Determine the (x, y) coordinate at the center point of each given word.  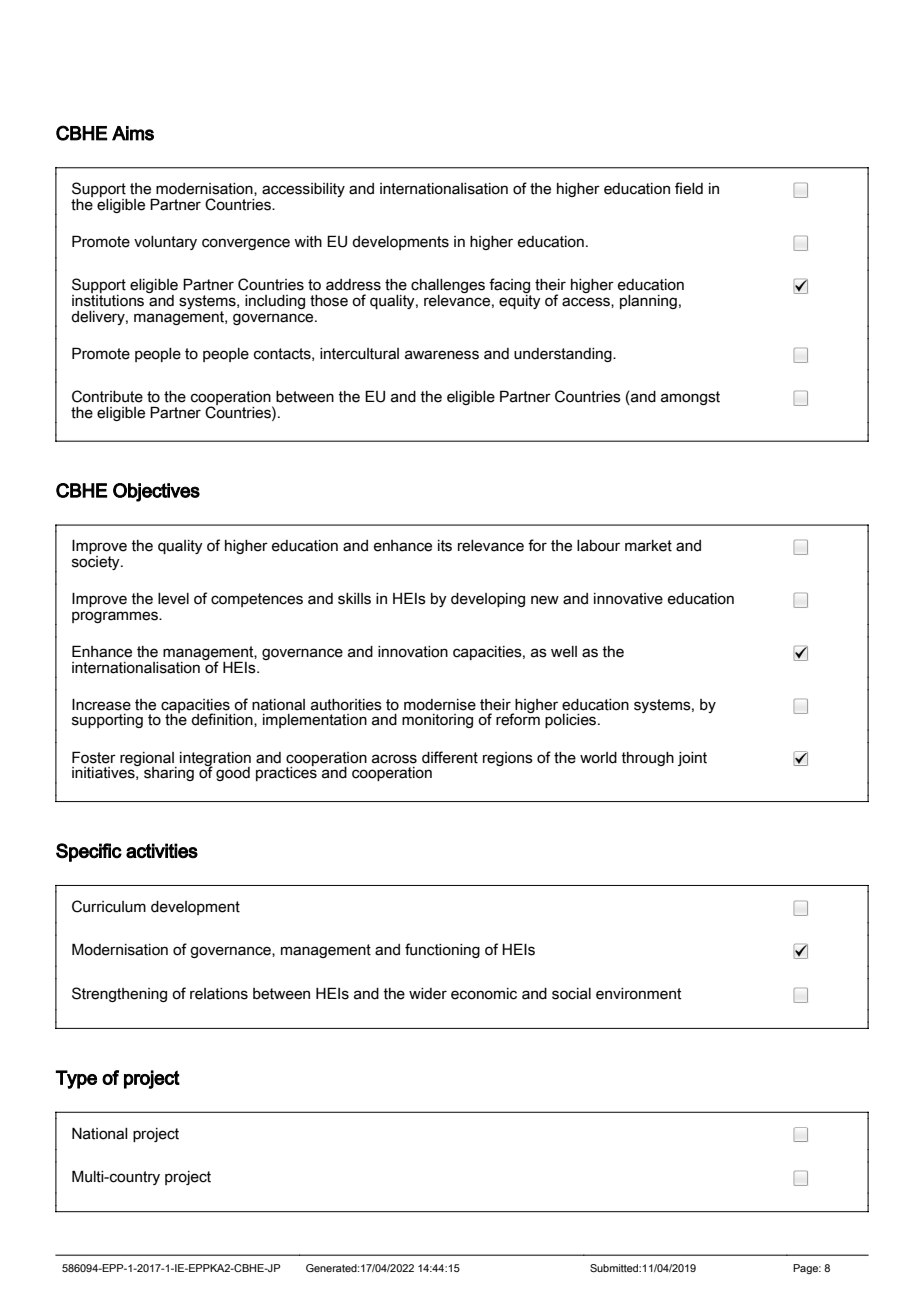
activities (162, 851)
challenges (448, 287)
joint (692, 759)
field (689, 188)
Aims (133, 133)
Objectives (156, 492)
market (648, 546)
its (445, 546)
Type (76, 1079)
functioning (442, 950)
